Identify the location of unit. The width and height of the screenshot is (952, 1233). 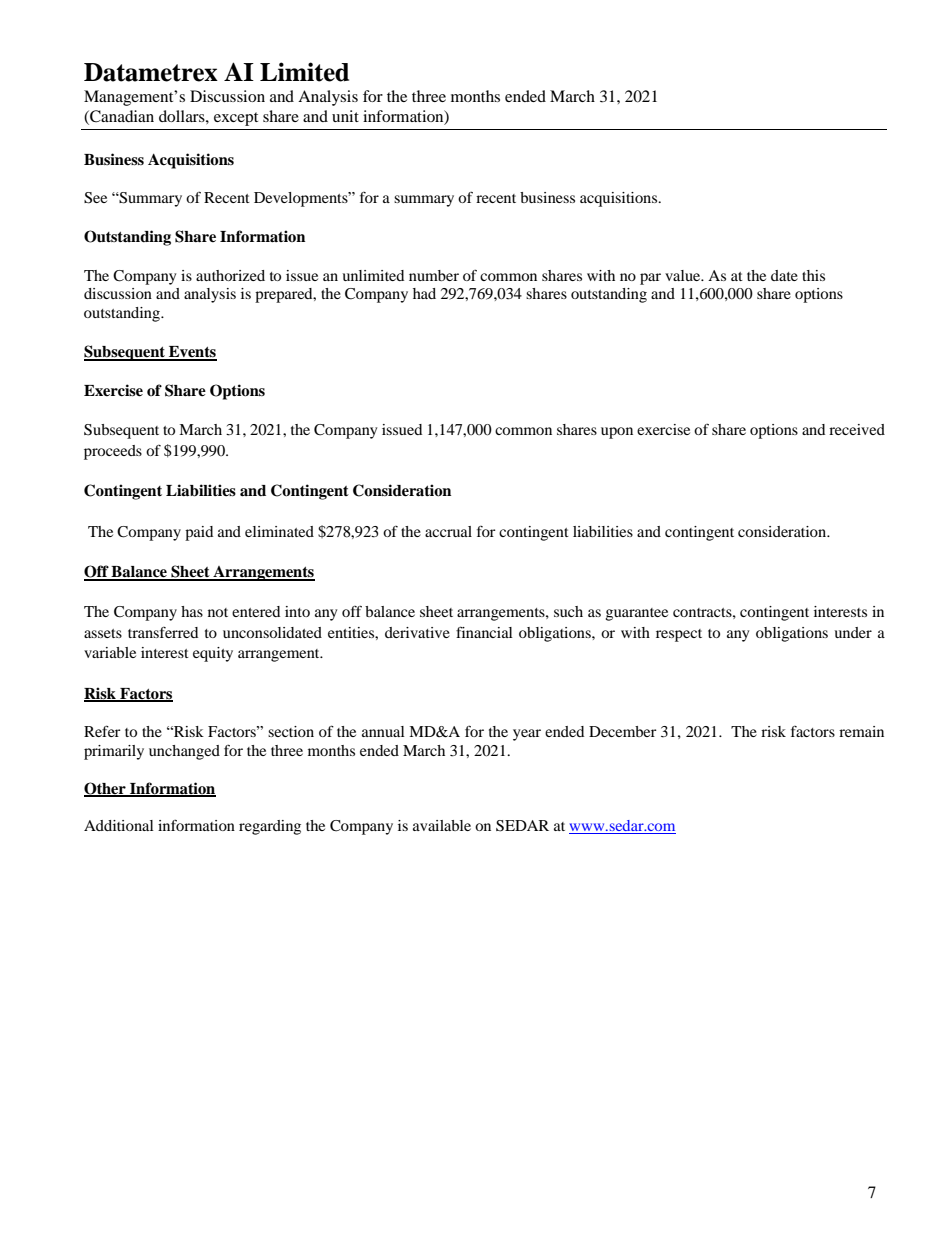
(345, 116).
